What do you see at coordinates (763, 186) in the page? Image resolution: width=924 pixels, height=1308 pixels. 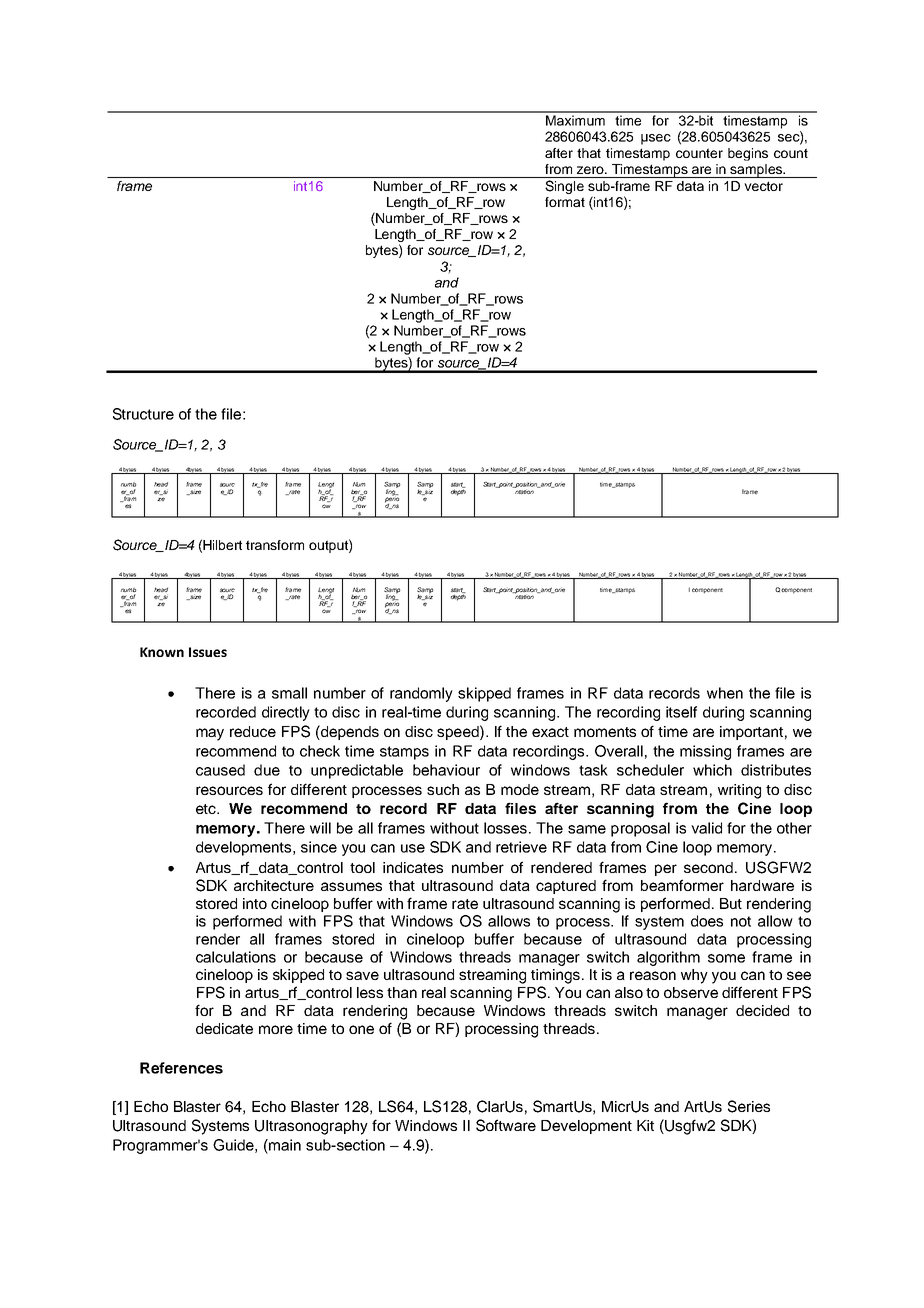 I see `vector` at bounding box center [763, 186].
